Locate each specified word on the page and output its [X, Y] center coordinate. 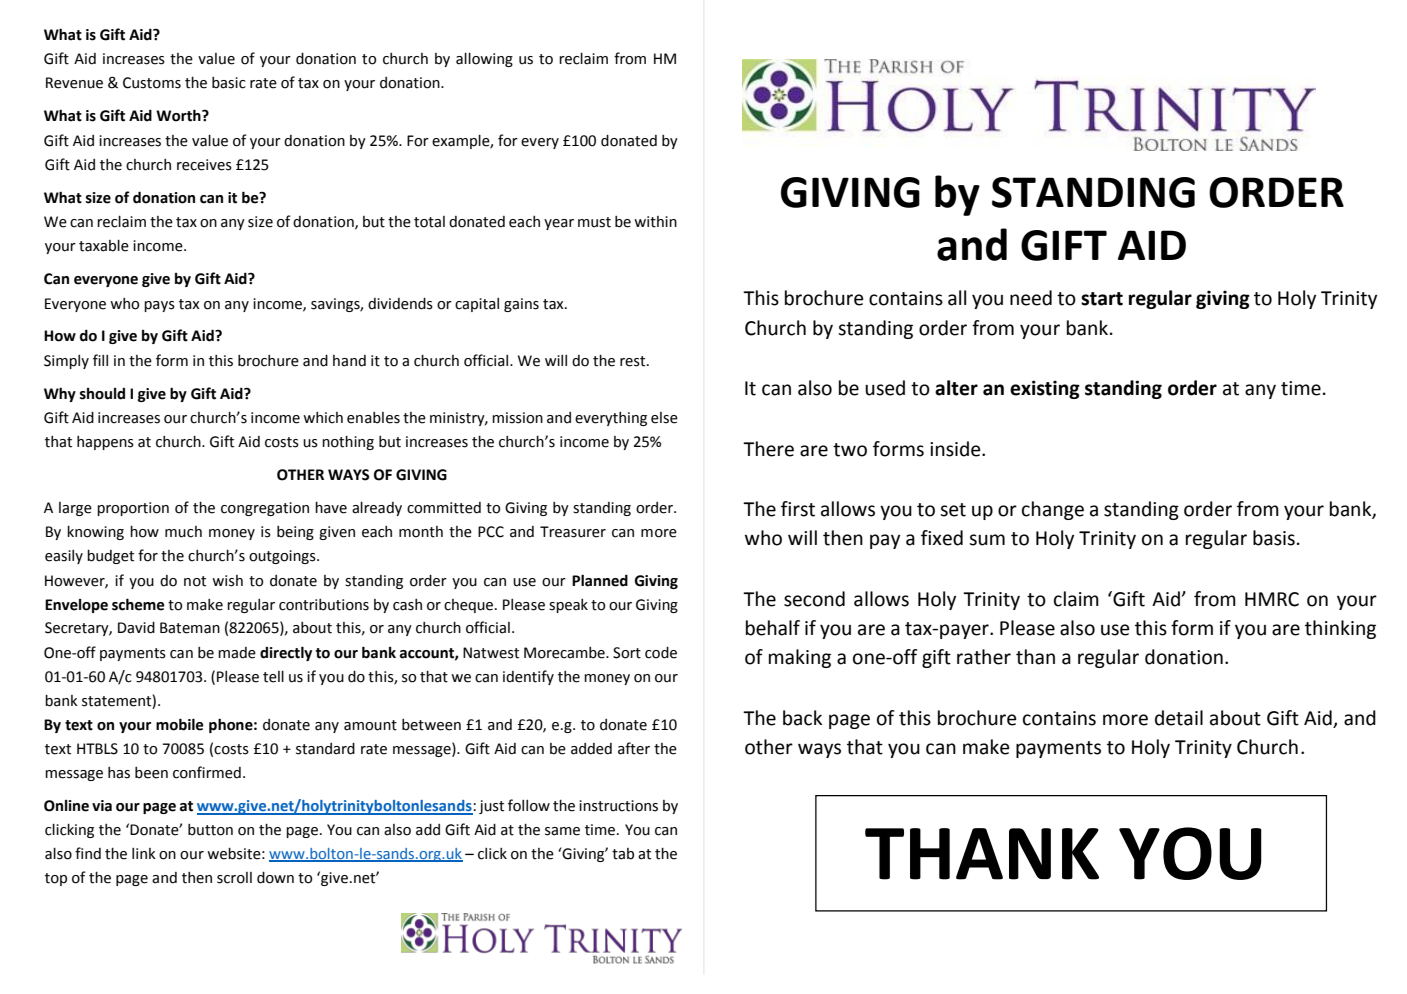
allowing [484, 60]
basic [229, 83]
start [1102, 299]
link [144, 853]
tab [623, 854]
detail [1179, 718]
